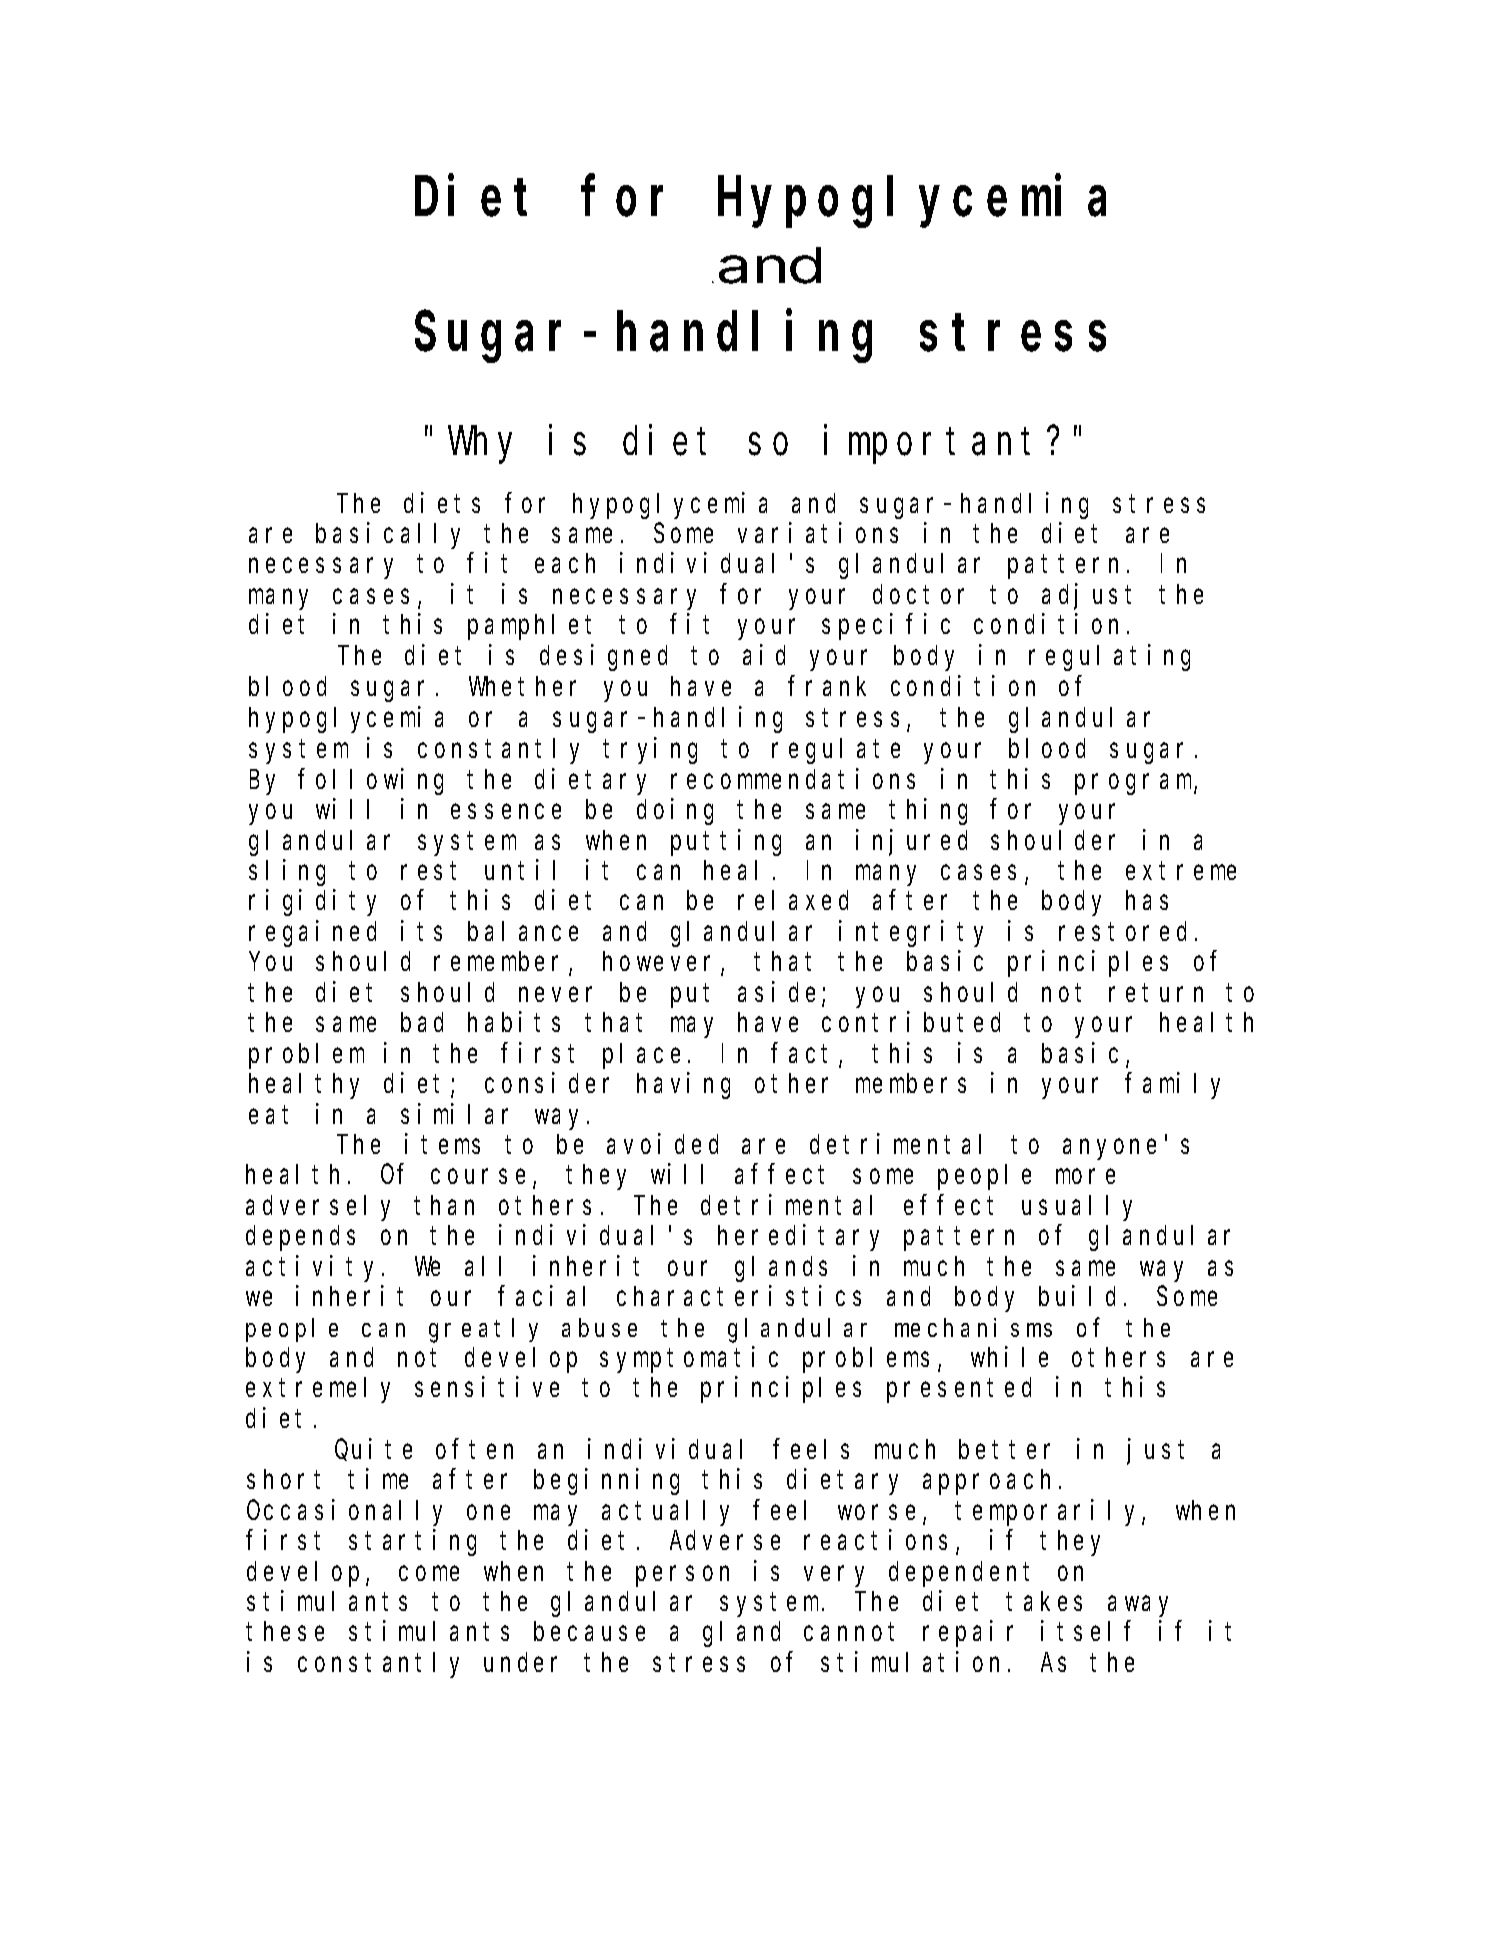 The height and width of the screenshot is (1936, 1496). What do you see at coordinates (422, 1022) in the screenshot?
I see `bad` at bounding box center [422, 1022].
